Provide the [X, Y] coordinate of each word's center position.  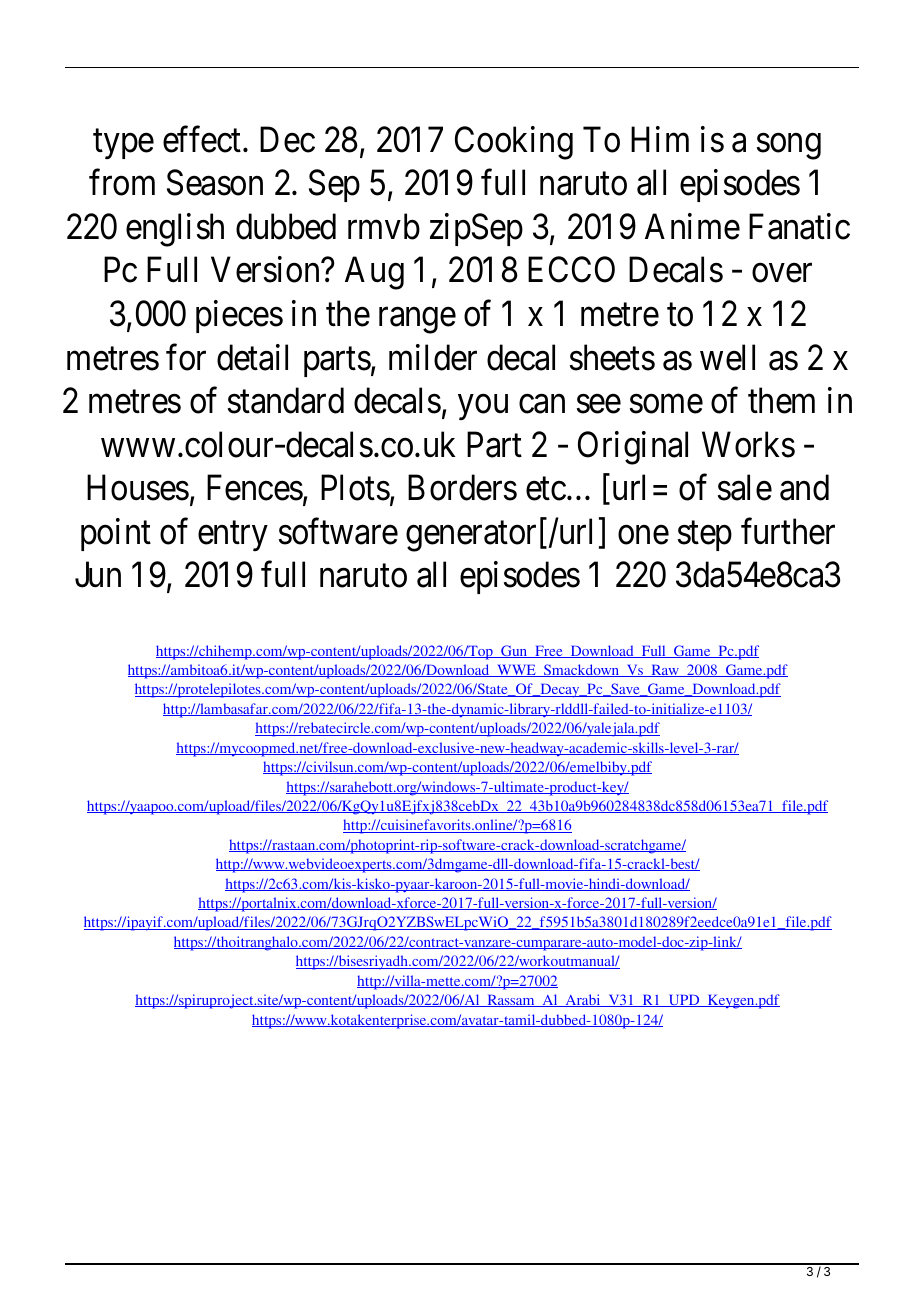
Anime [692, 226]
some [666, 404]
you [483, 407]
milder [433, 357]
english [175, 230]
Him [660, 139]
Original [633, 448]
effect [203, 139]
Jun [98, 575]
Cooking [514, 143]
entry [233, 536]
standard [286, 400]
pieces [239, 316]
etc [546, 489]
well [727, 357]
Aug [374, 273]
